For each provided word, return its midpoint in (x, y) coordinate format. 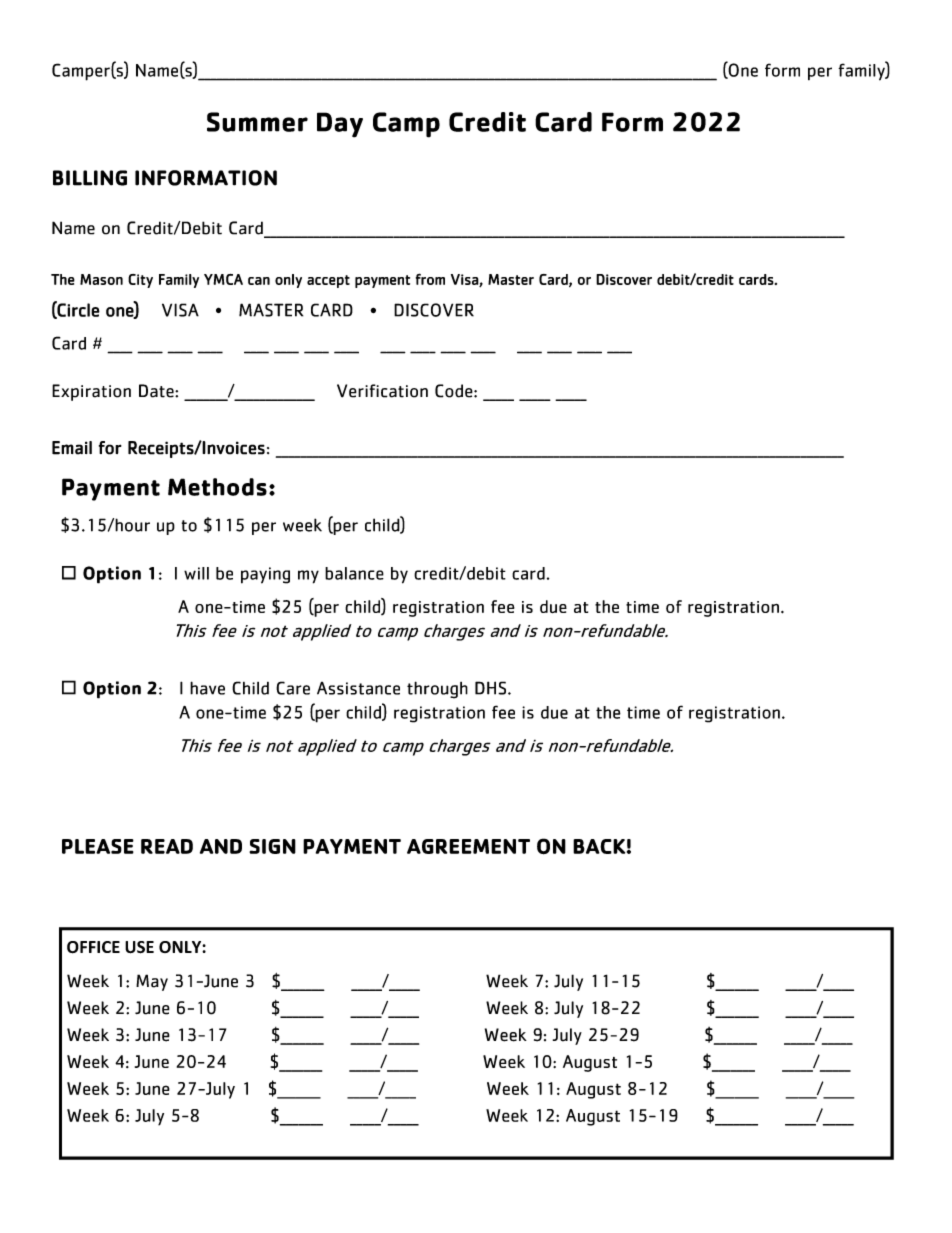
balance (354, 573)
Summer (257, 122)
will (196, 573)
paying (265, 575)
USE (139, 947)
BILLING (90, 178)
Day (340, 125)
